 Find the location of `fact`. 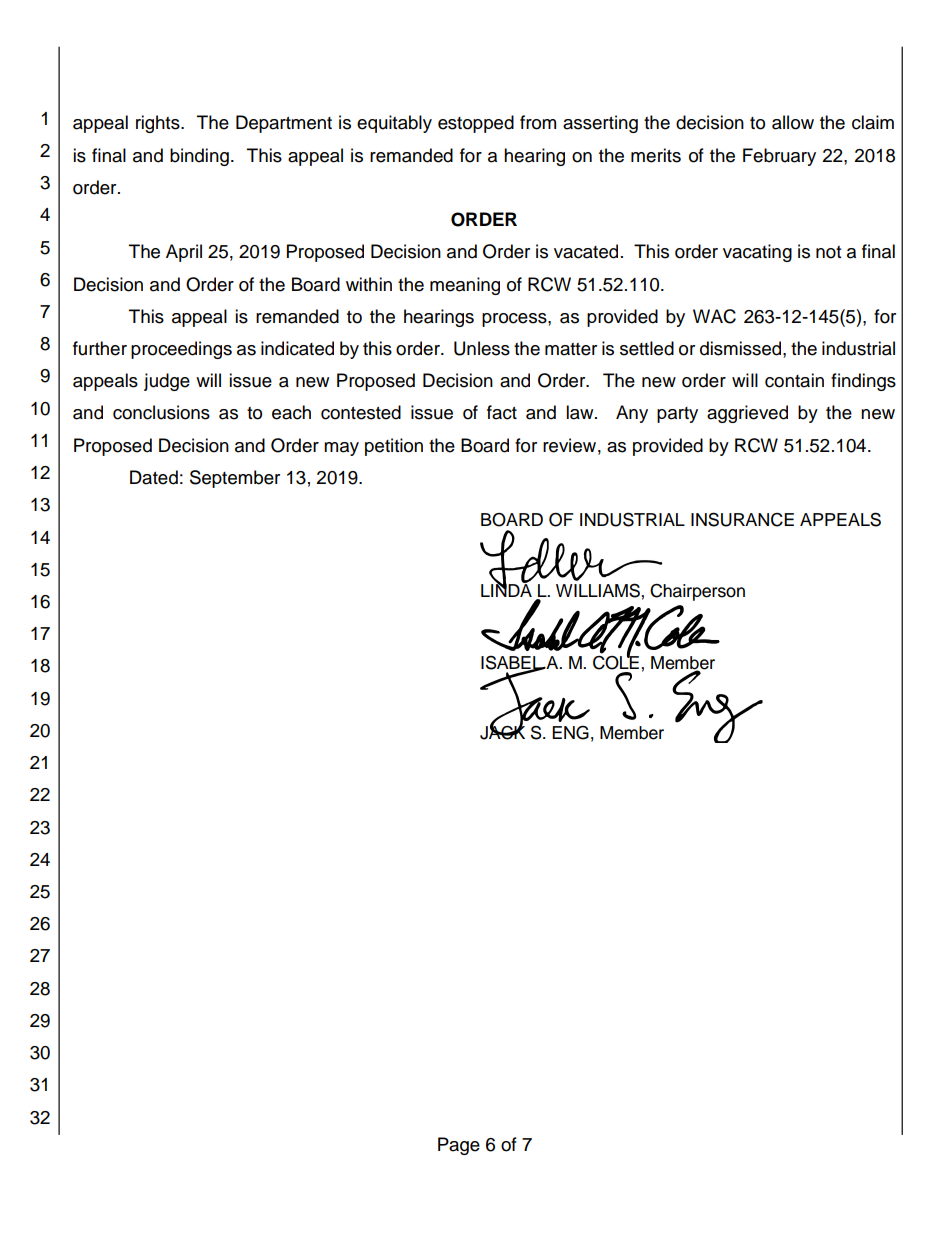

fact is located at coordinates (502, 412).
